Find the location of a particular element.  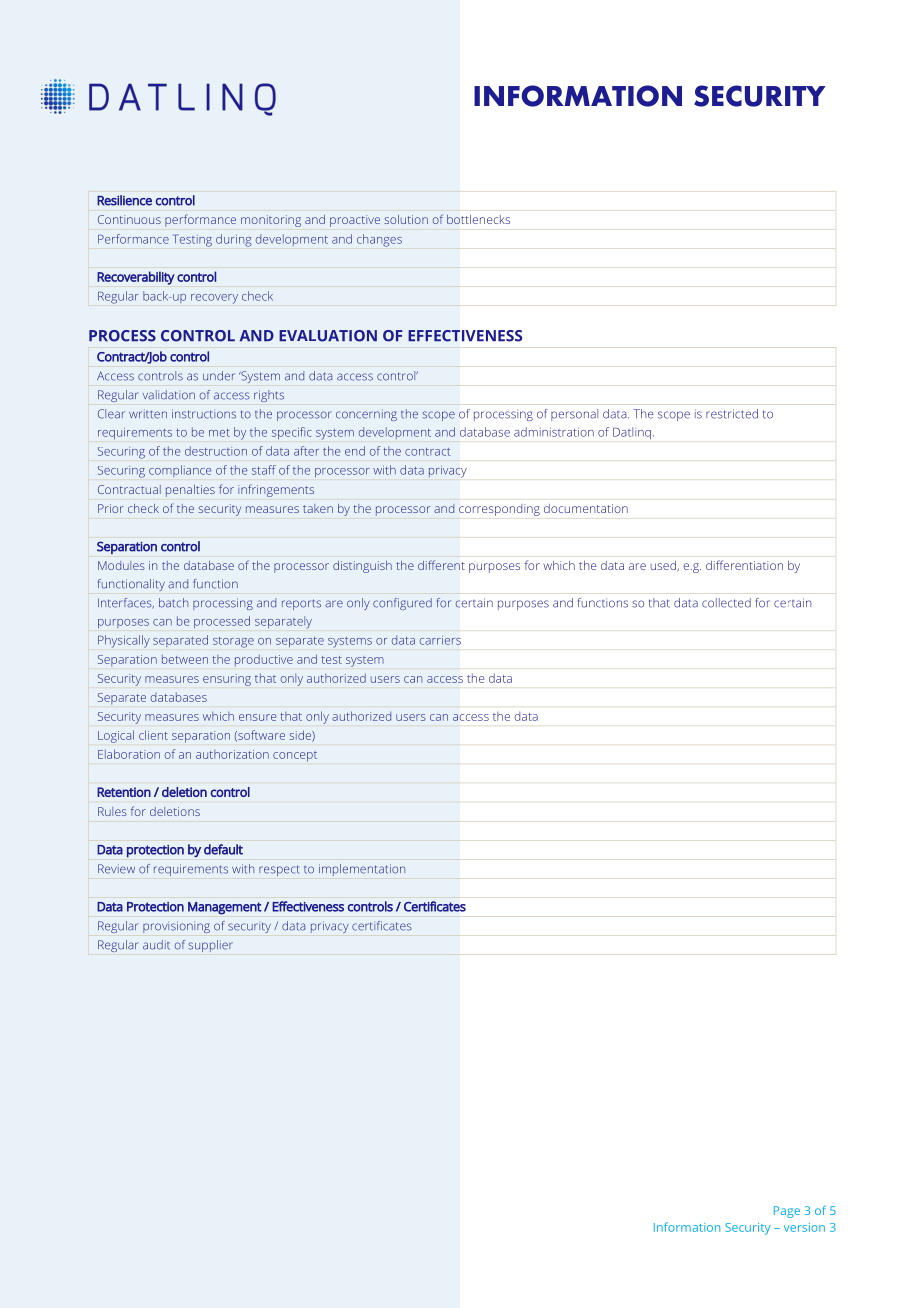

carriers is located at coordinates (440, 640).
